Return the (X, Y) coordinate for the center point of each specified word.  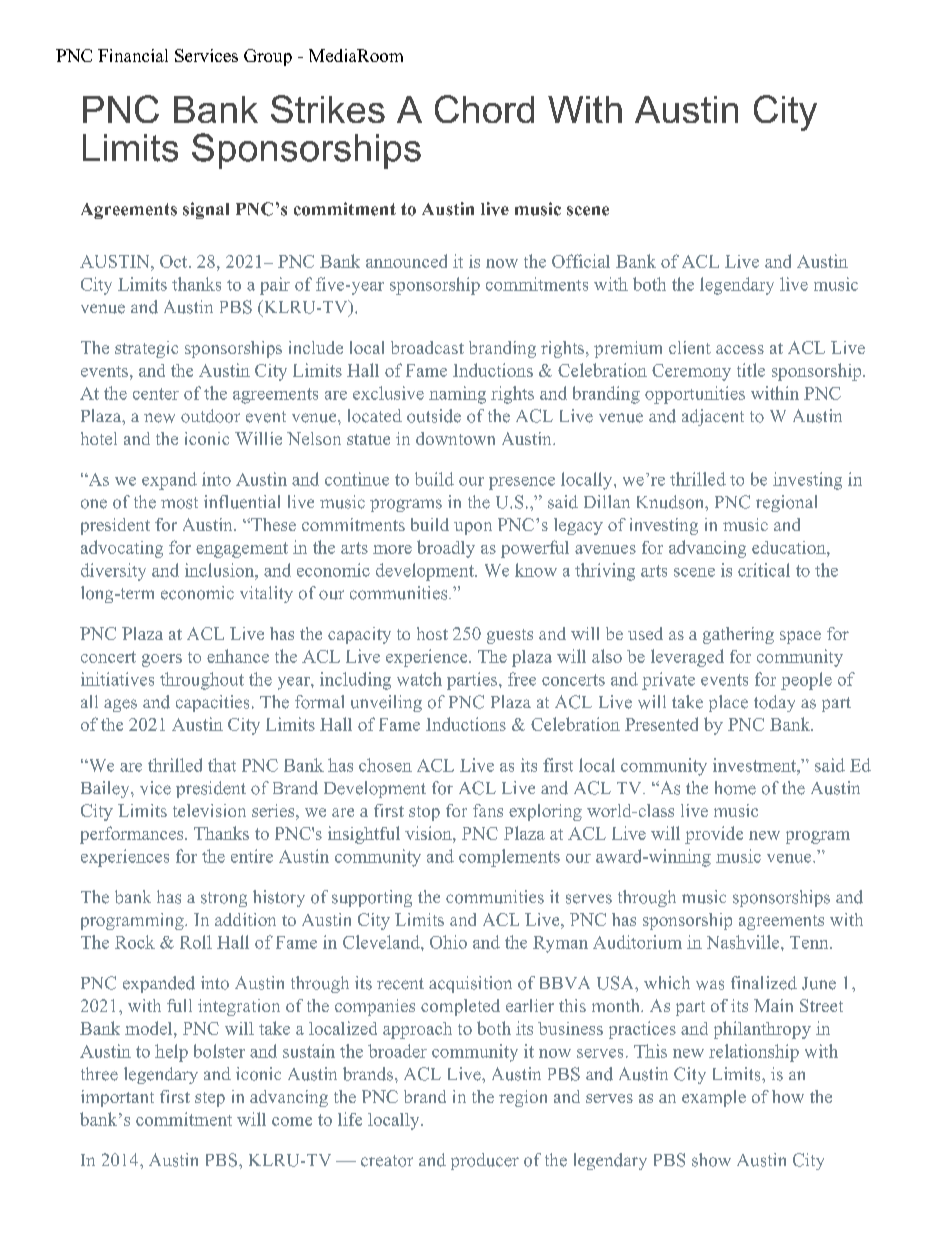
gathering (738, 635)
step (210, 1099)
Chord (484, 109)
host (432, 633)
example (714, 1098)
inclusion (220, 570)
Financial (133, 55)
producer (485, 1161)
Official (581, 261)
